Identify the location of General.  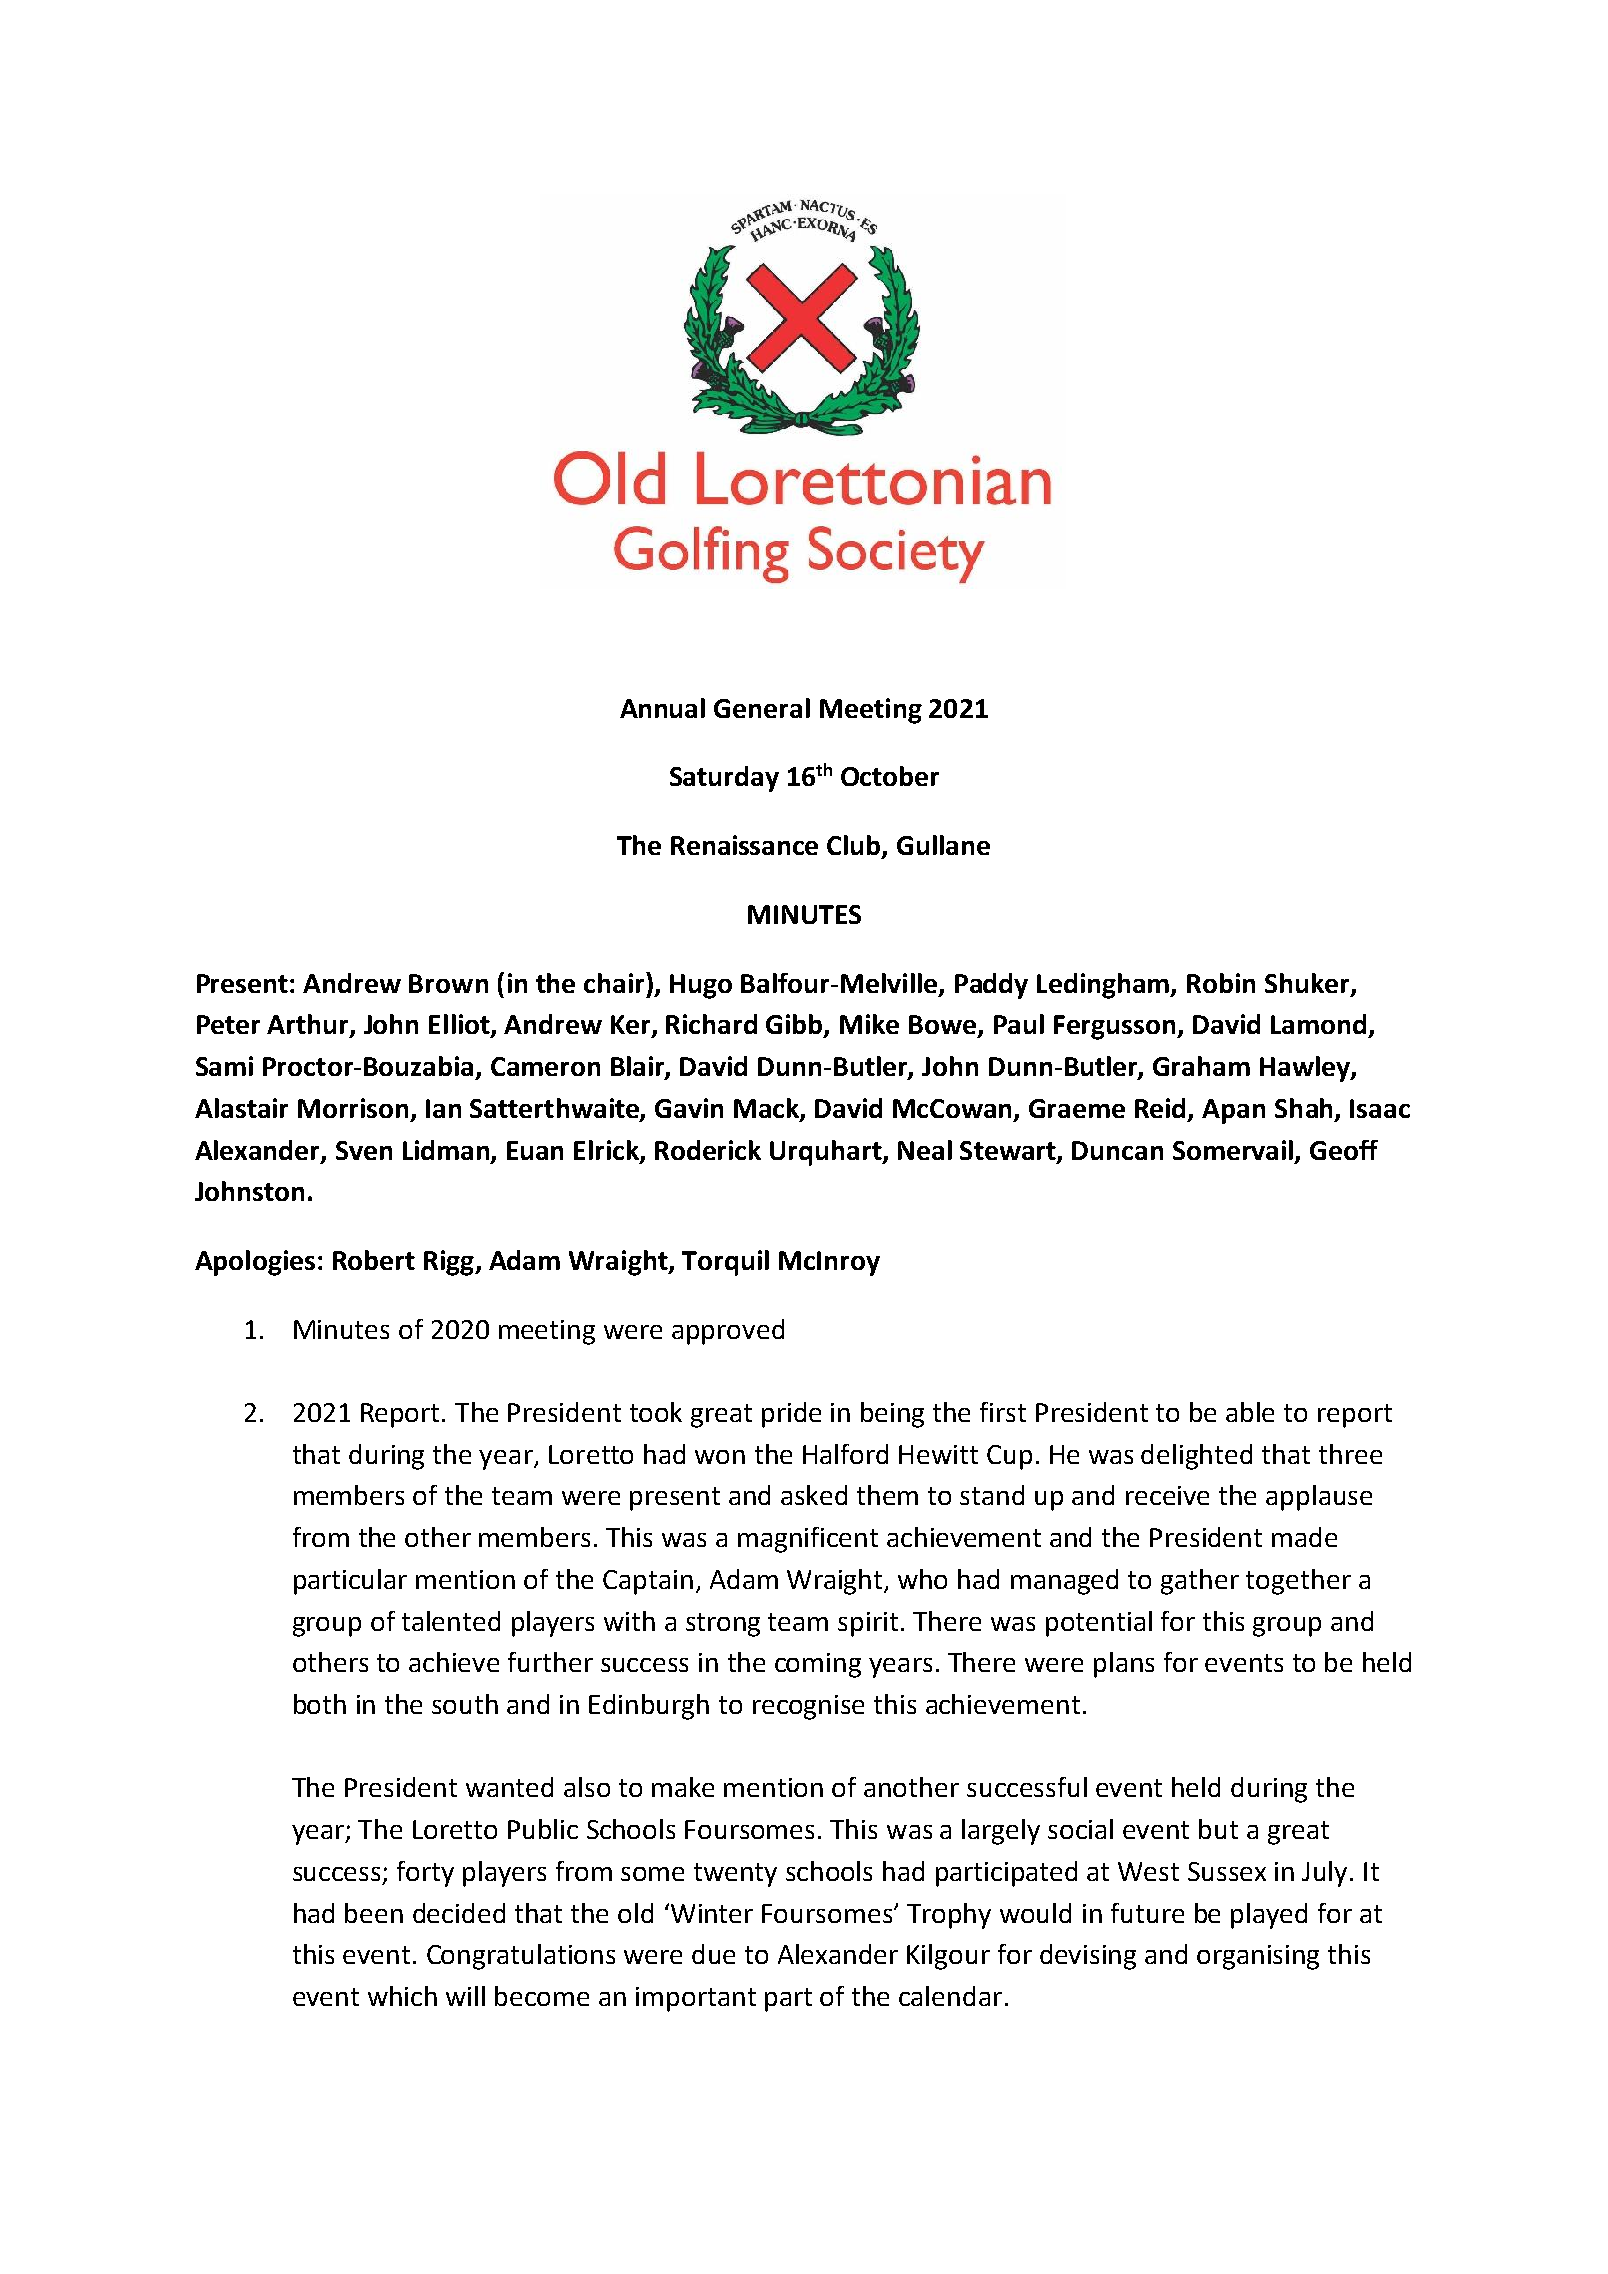
(762, 708).
